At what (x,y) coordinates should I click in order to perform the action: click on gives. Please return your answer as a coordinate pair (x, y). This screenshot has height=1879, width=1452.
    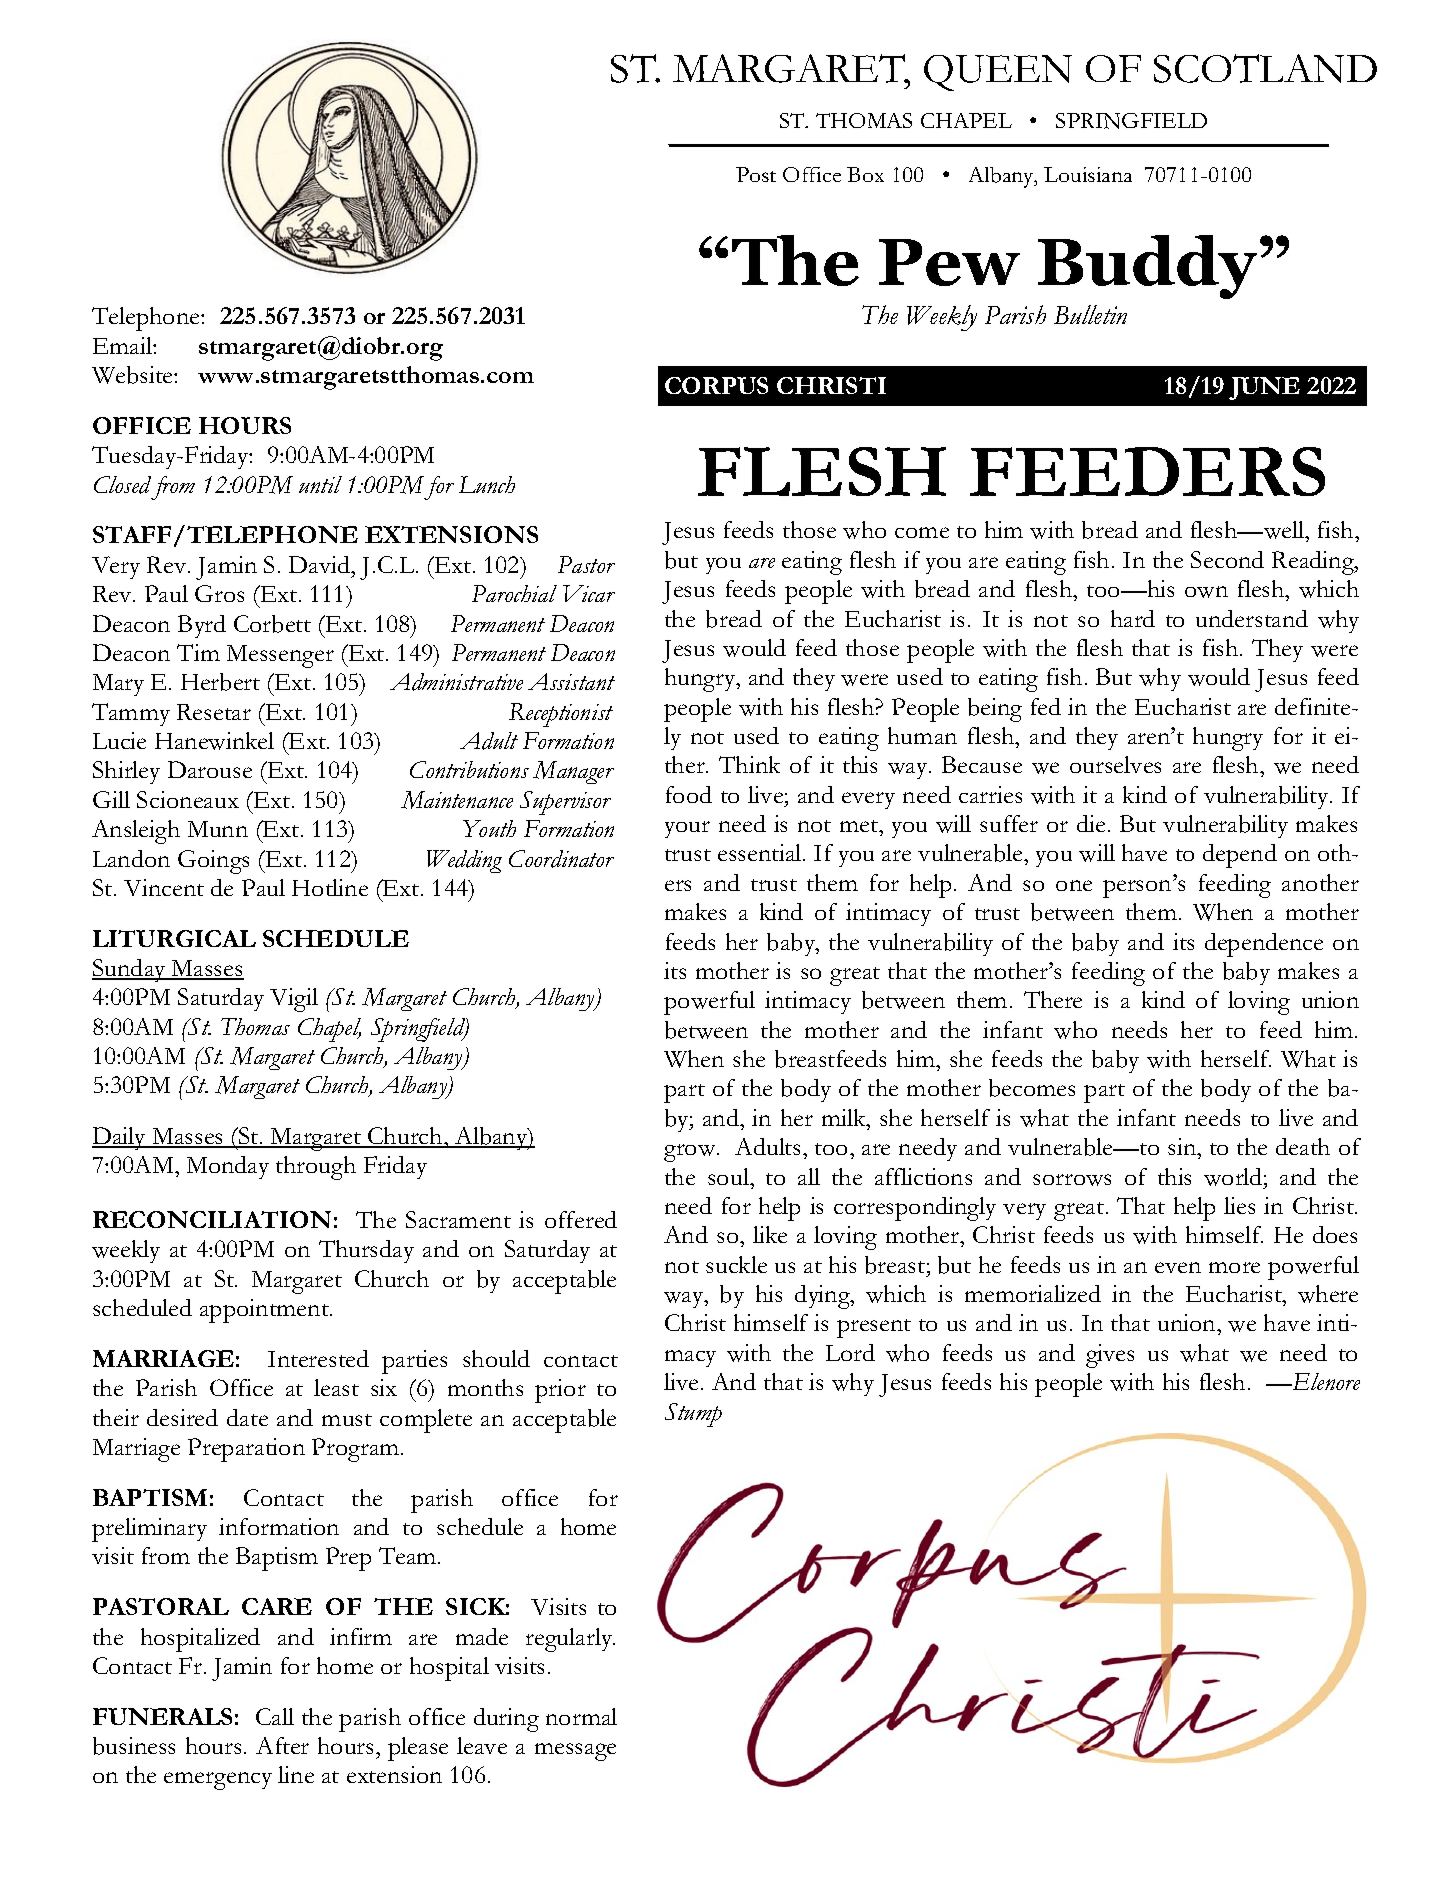
    Looking at the image, I should click on (1110, 1356).
